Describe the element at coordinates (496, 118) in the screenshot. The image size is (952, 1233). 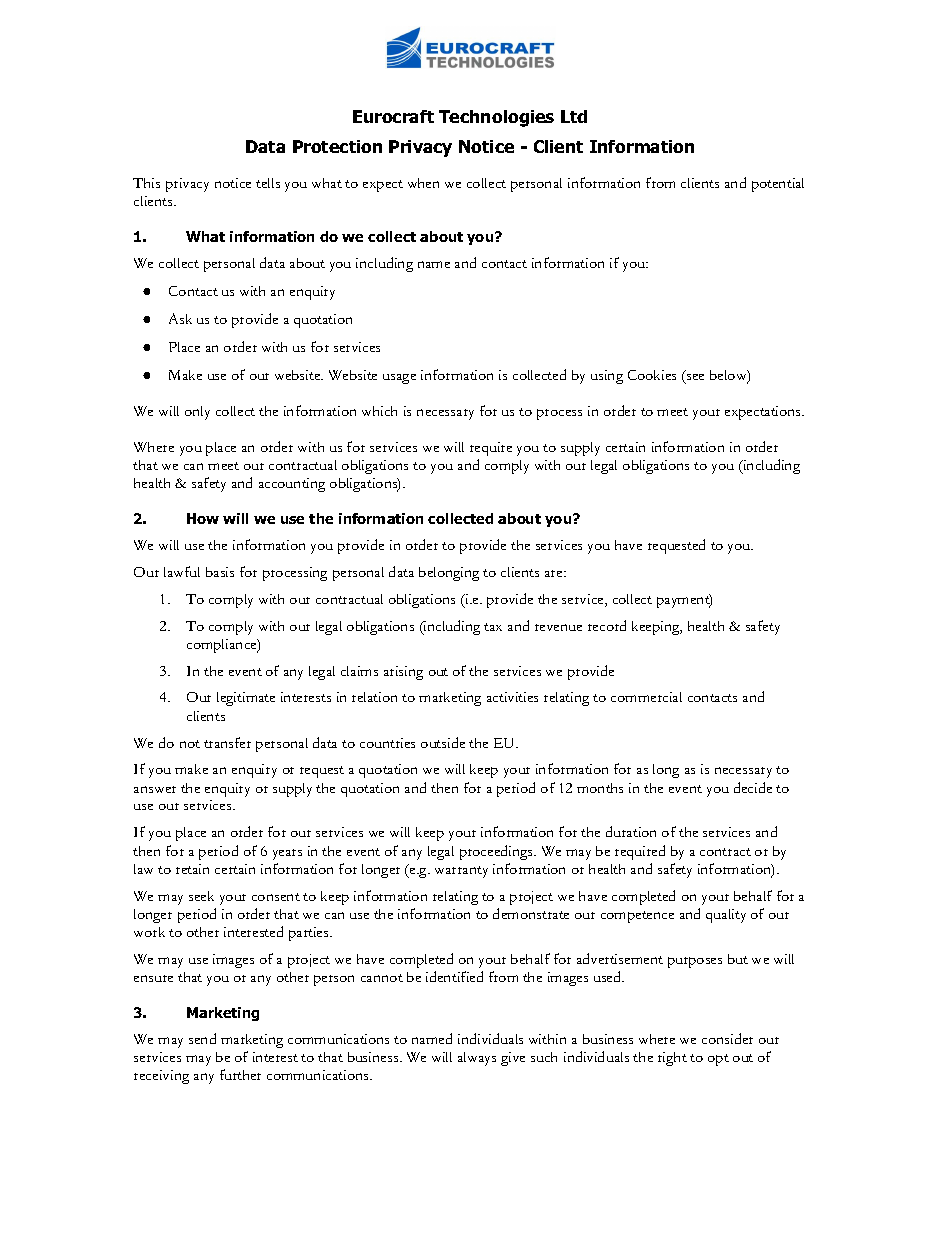
I see `Technologies` at that location.
